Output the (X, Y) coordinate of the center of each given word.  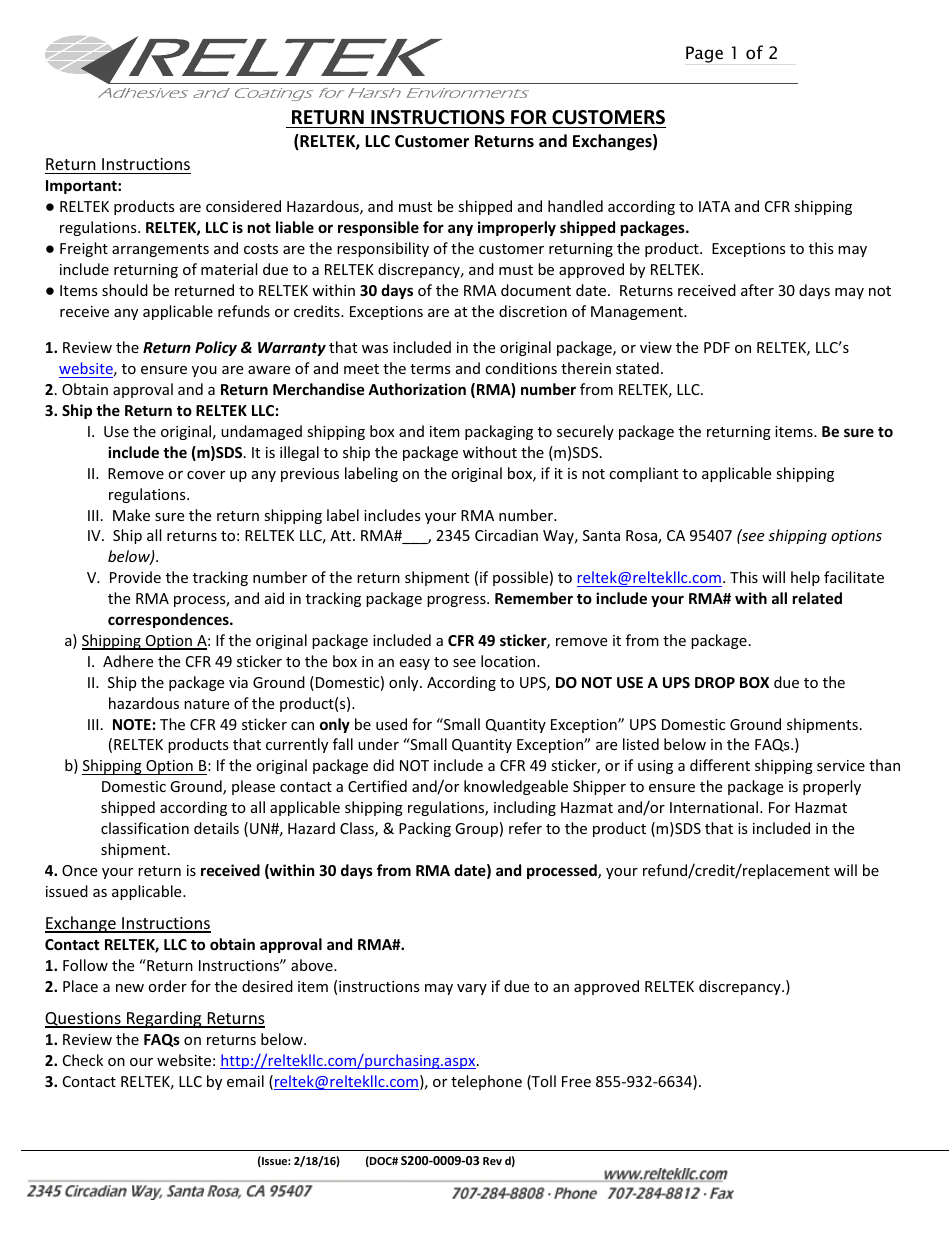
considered (243, 206)
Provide (135, 577)
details (216, 828)
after (757, 290)
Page (704, 54)
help (805, 578)
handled (575, 206)
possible (520, 578)
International (715, 807)
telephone (486, 1082)
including (525, 808)
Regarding (164, 1019)
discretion (533, 311)
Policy (216, 348)
